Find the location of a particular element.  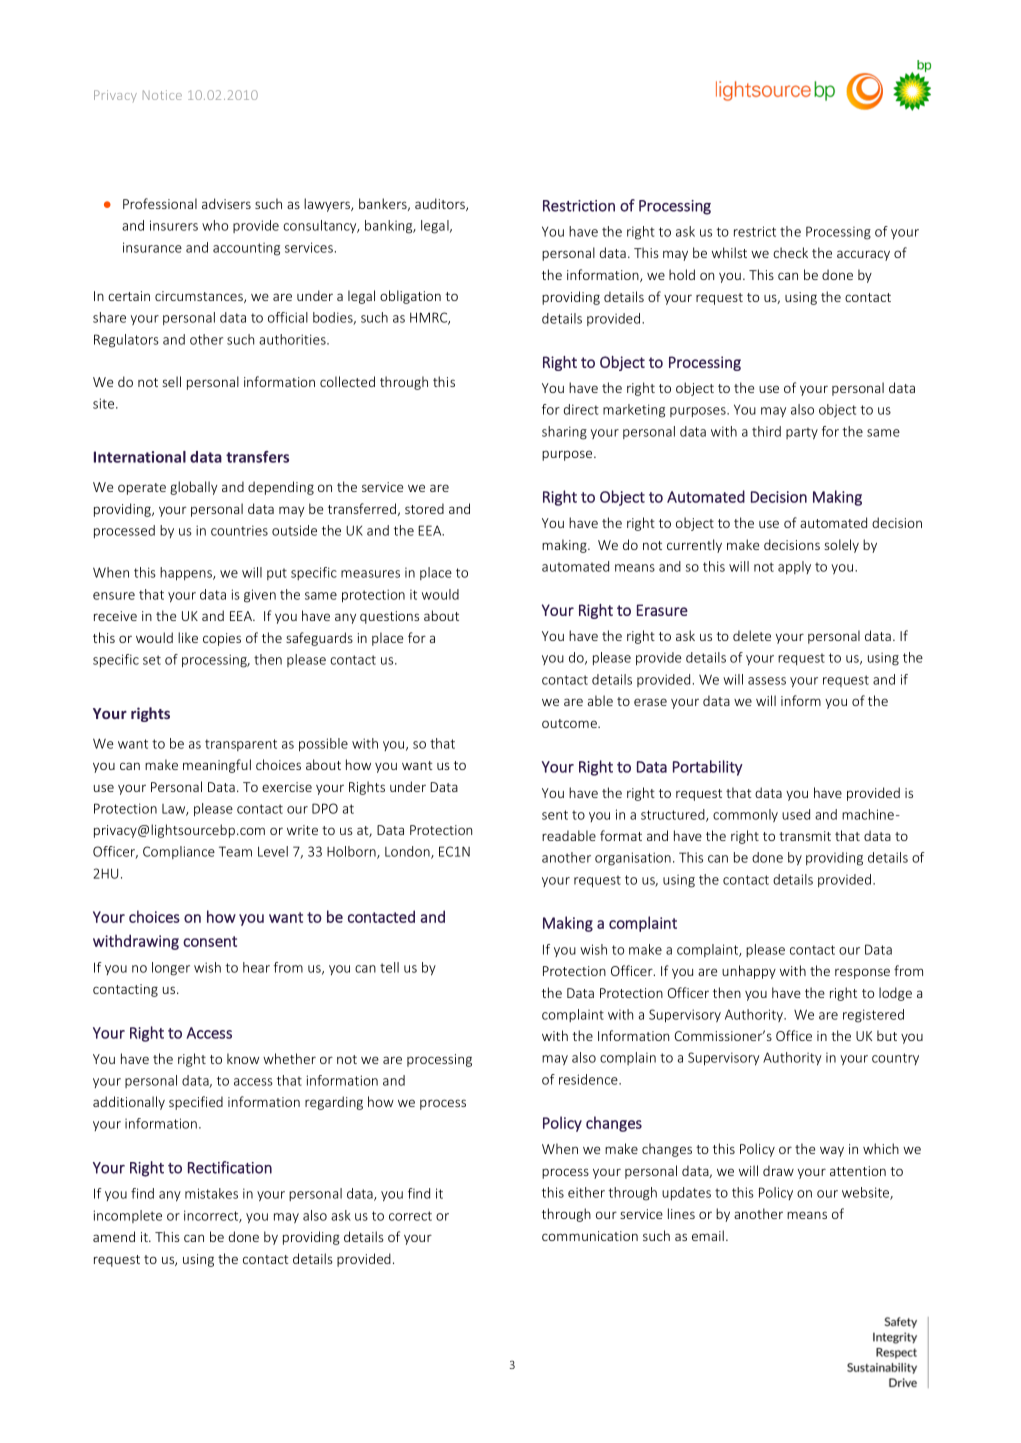

outcome is located at coordinates (570, 723).
